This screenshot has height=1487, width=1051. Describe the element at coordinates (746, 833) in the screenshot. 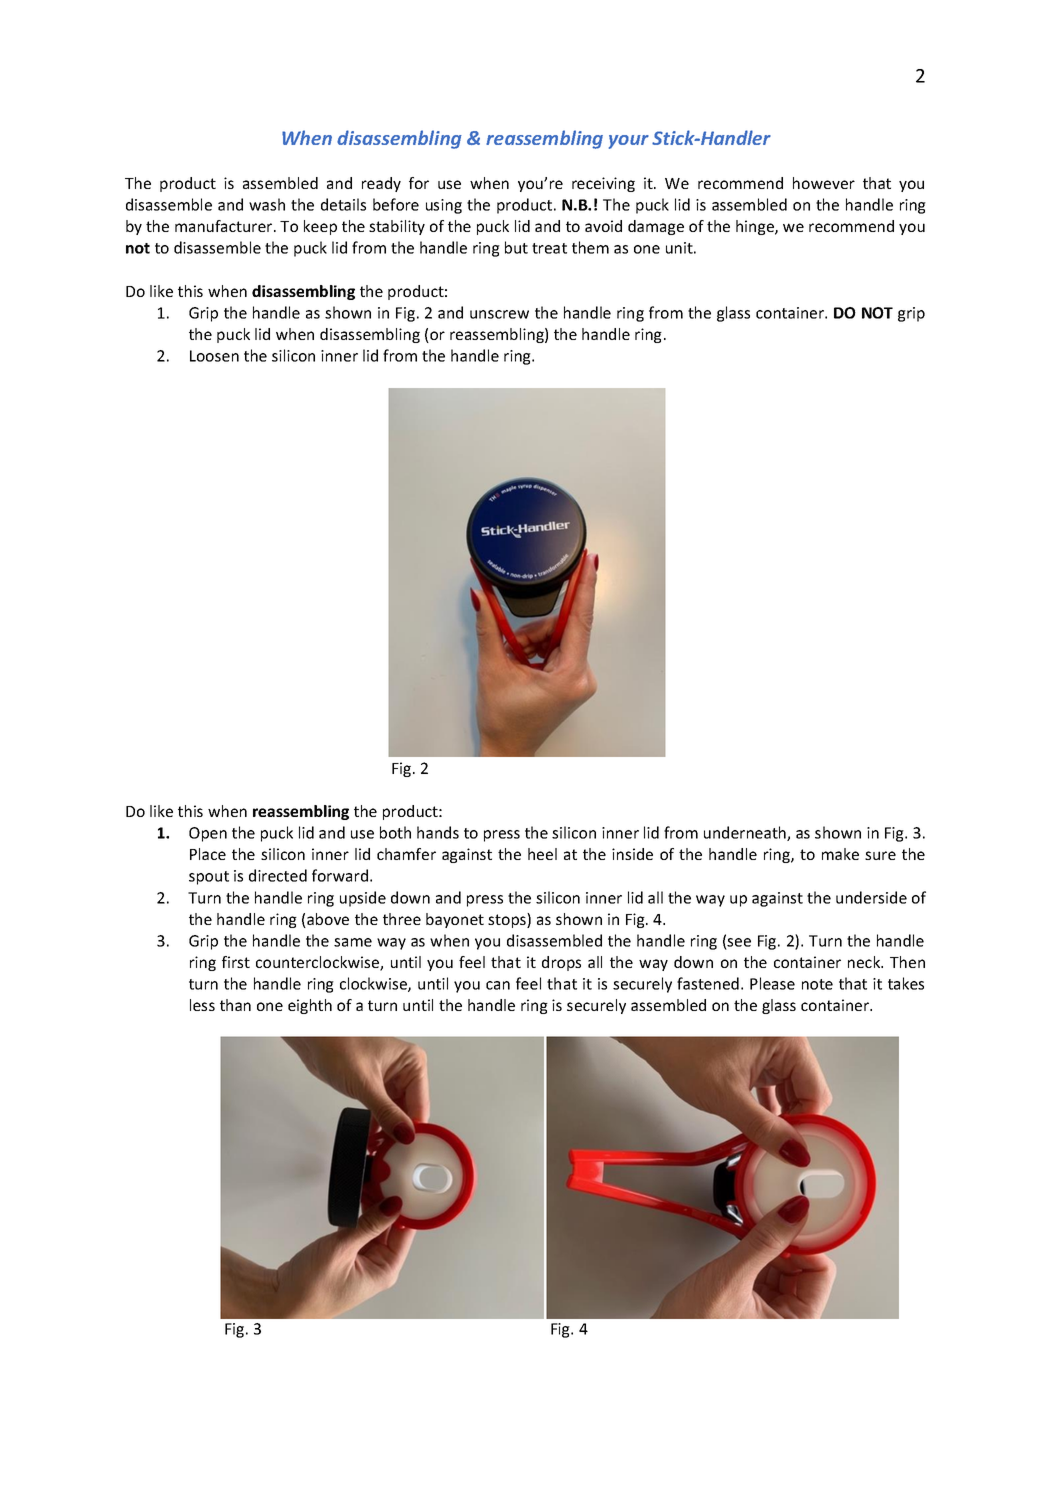

I see `underneath` at that location.
